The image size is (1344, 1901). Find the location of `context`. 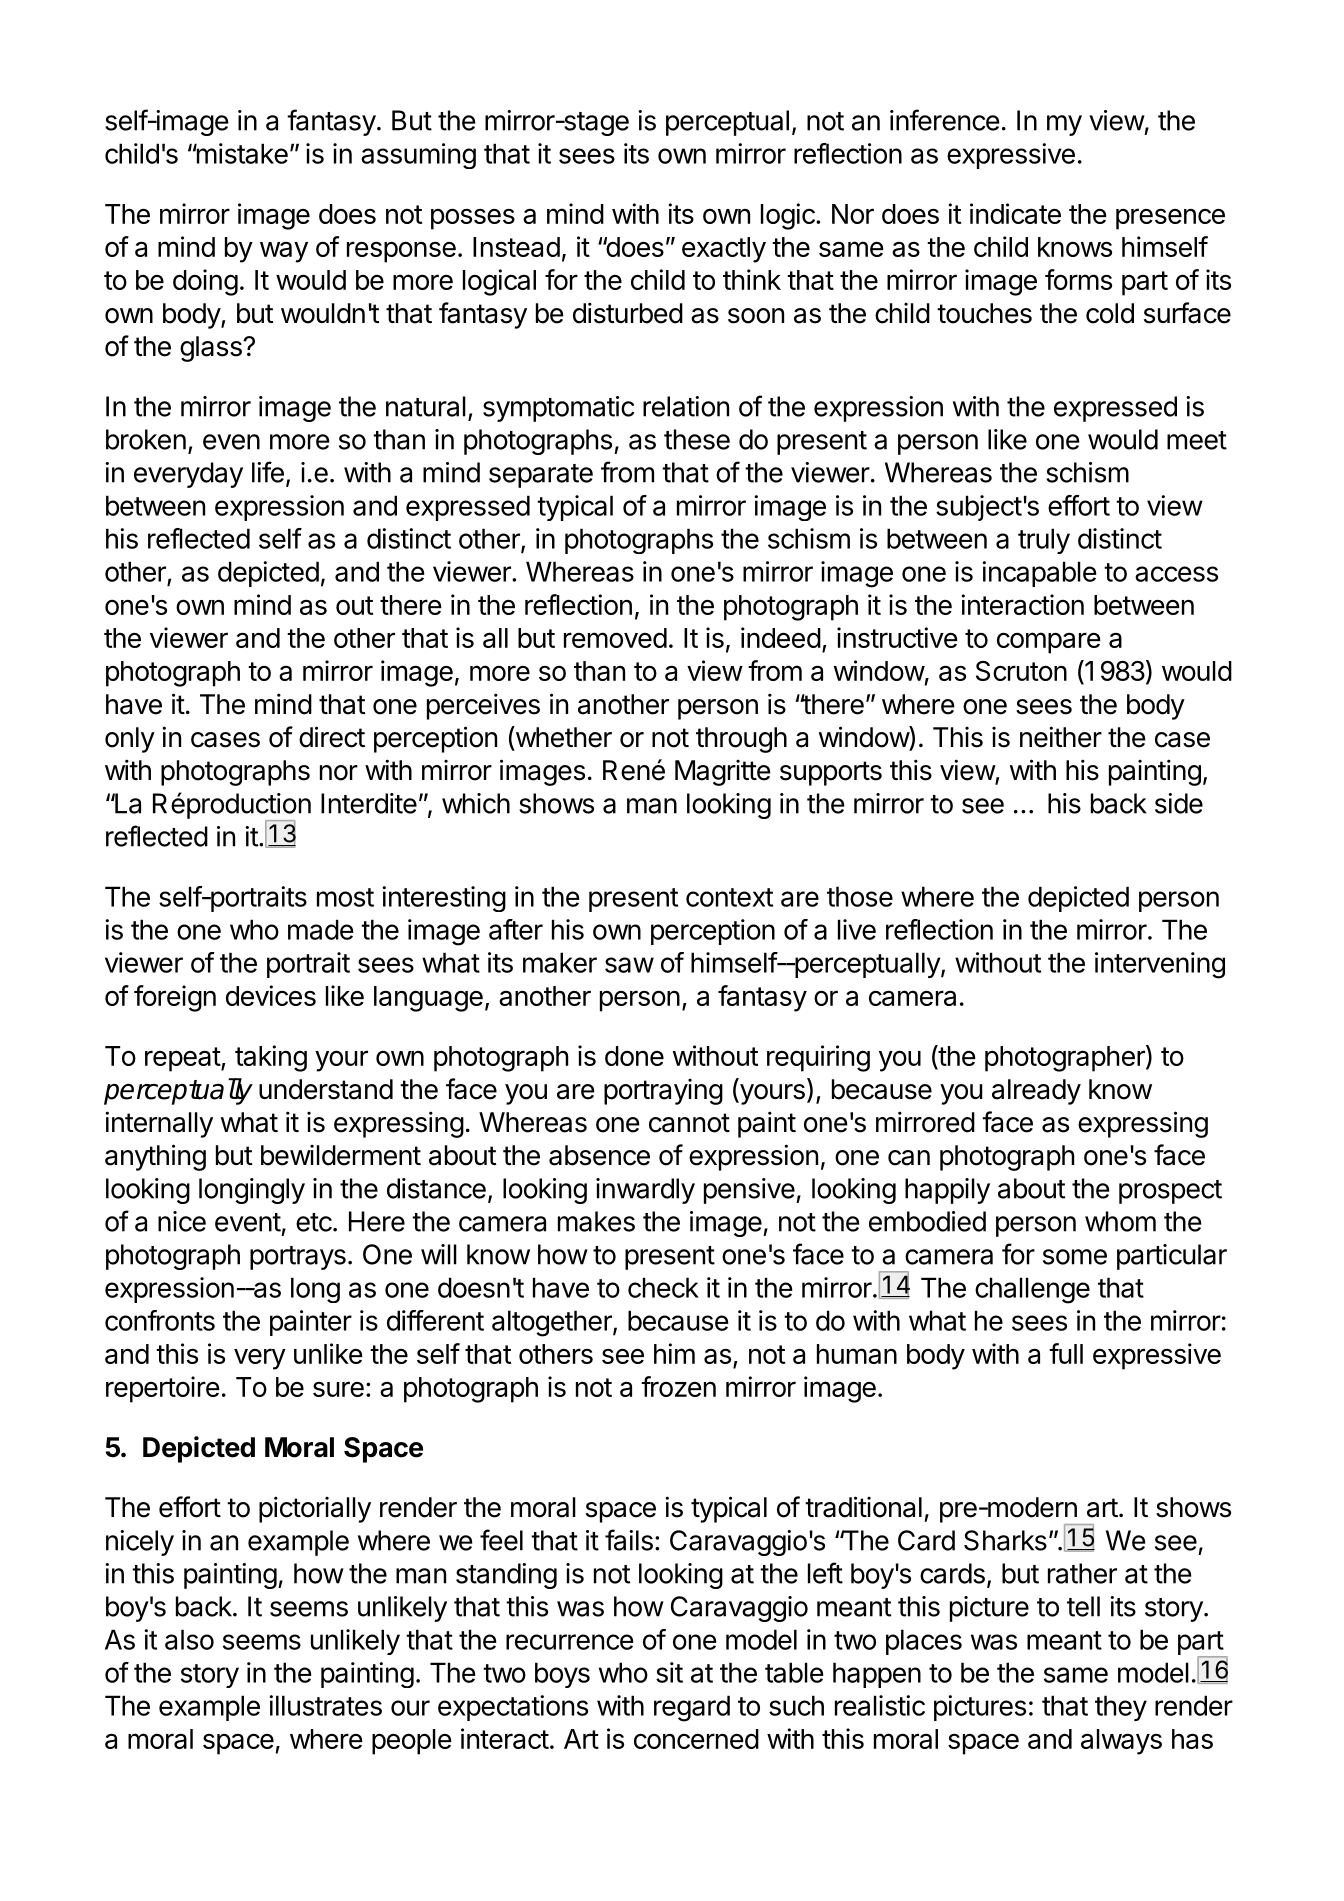

context is located at coordinates (729, 897).
